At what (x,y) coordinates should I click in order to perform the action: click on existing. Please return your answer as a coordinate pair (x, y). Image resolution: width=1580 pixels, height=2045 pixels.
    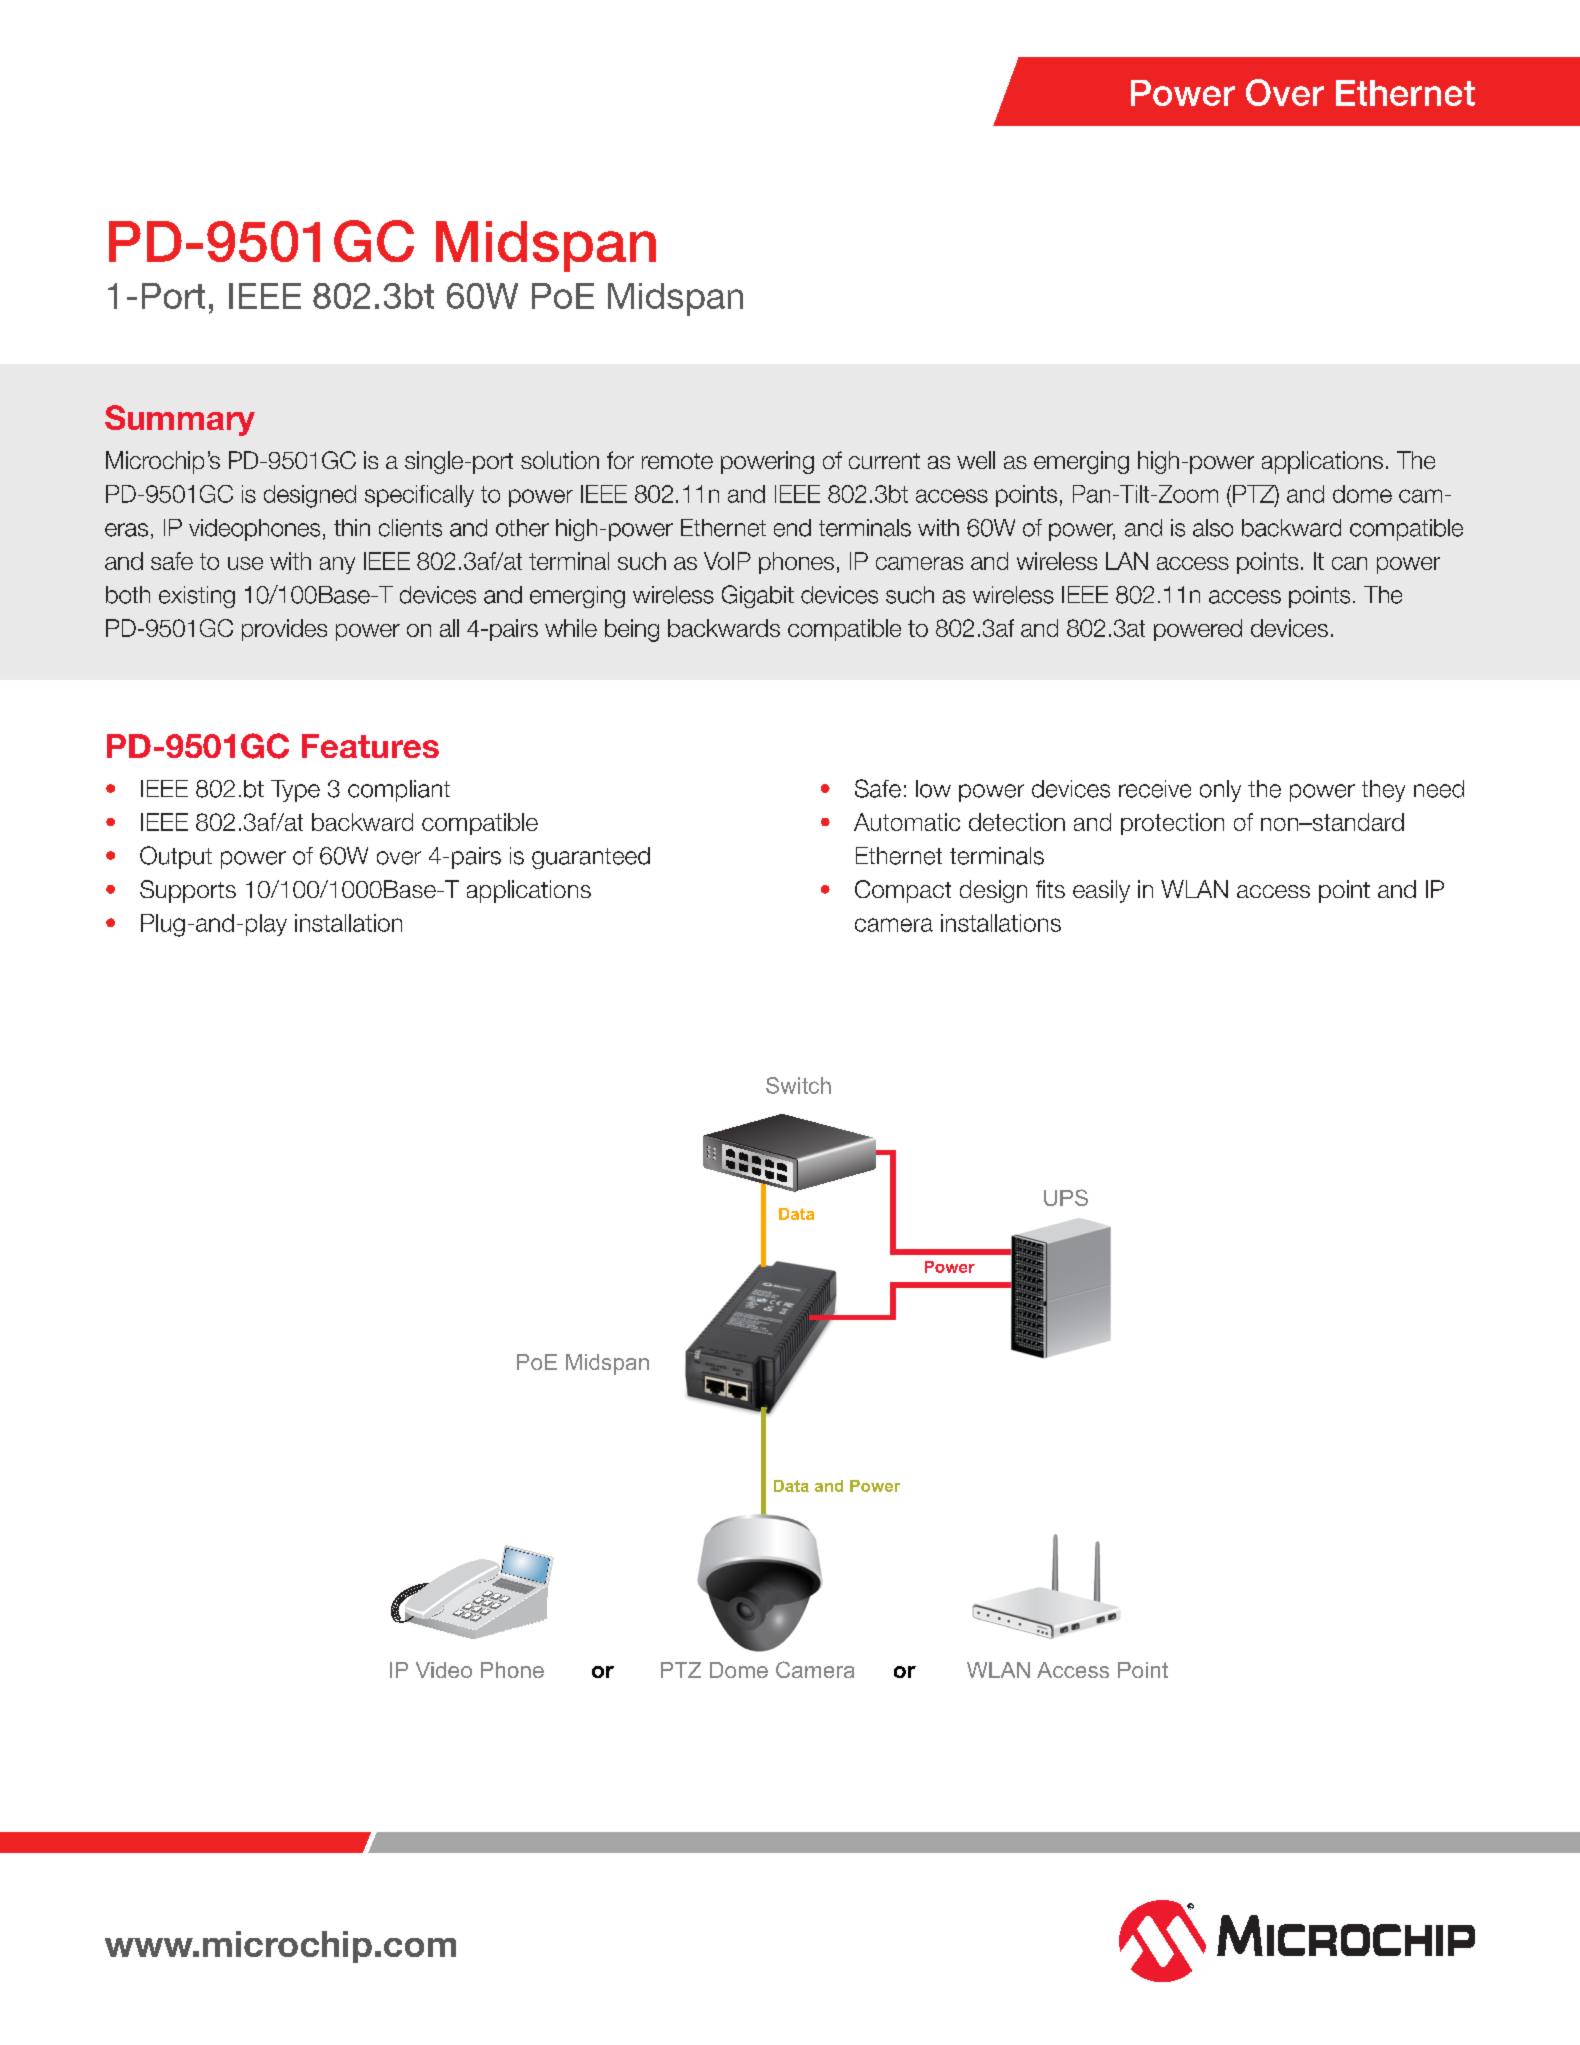
    Looking at the image, I should click on (197, 597).
